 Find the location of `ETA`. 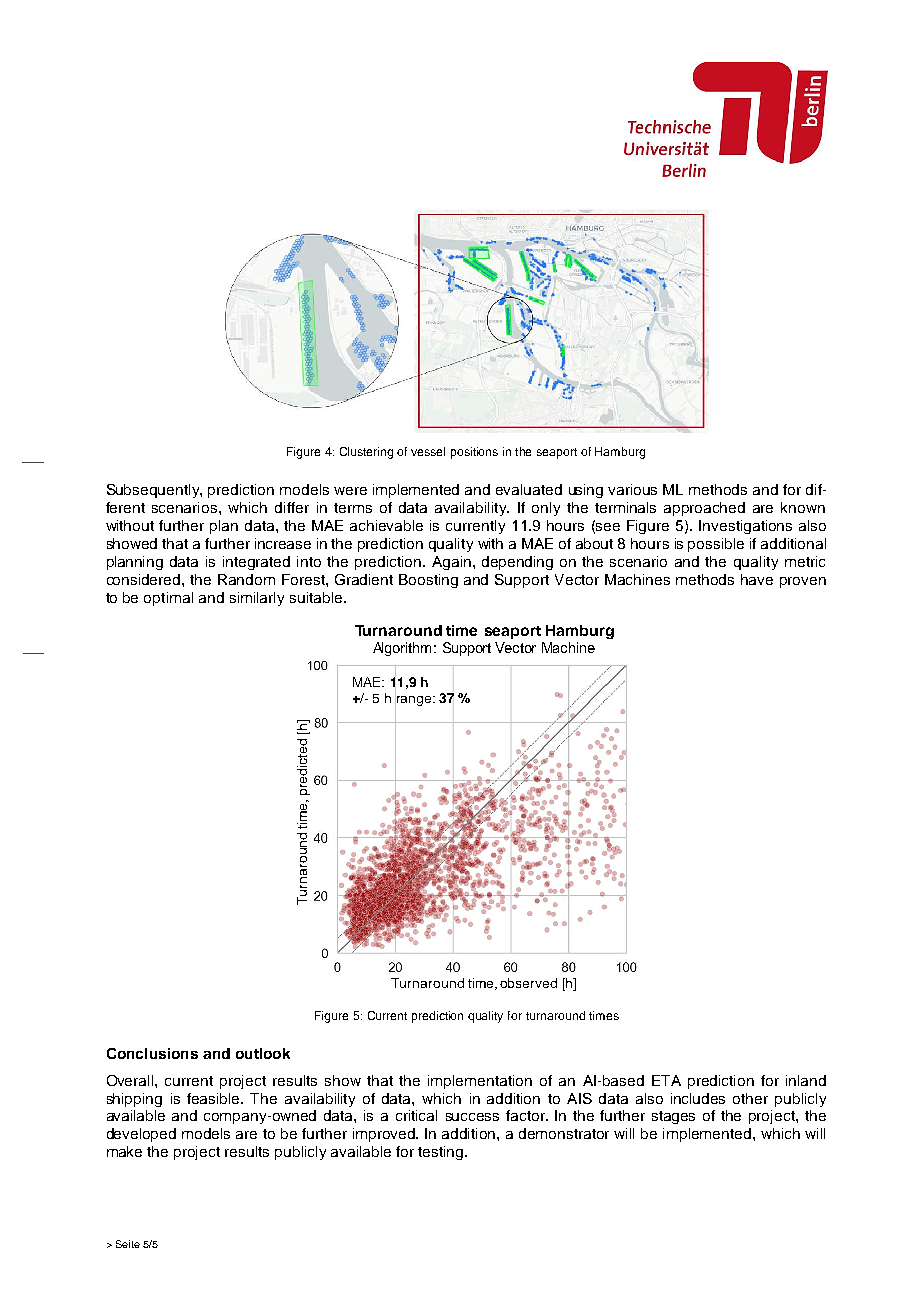

ETA is located at coordinates (666, 1080).
